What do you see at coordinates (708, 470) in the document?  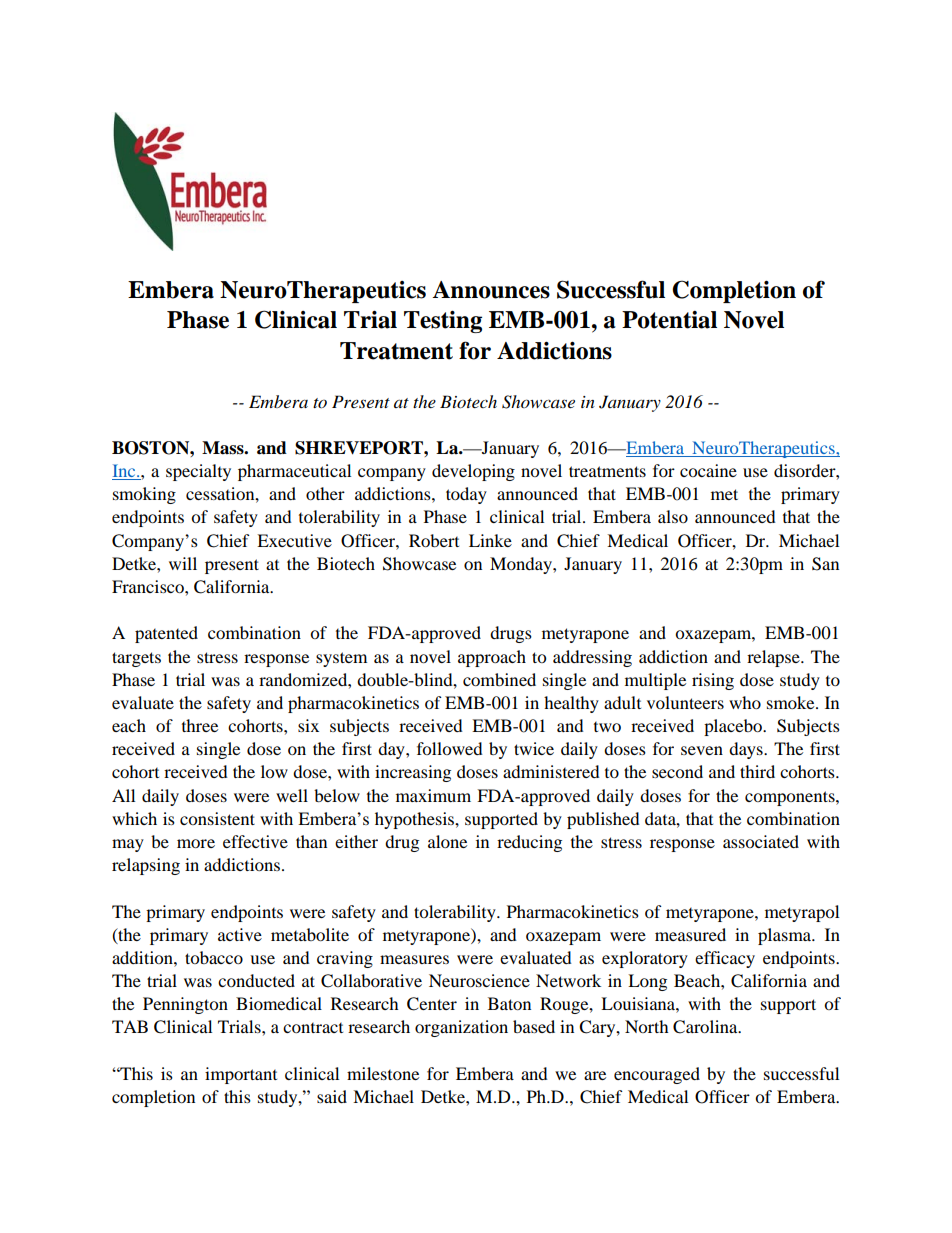 I see `cocaine` at bounding box center [708, 470].
